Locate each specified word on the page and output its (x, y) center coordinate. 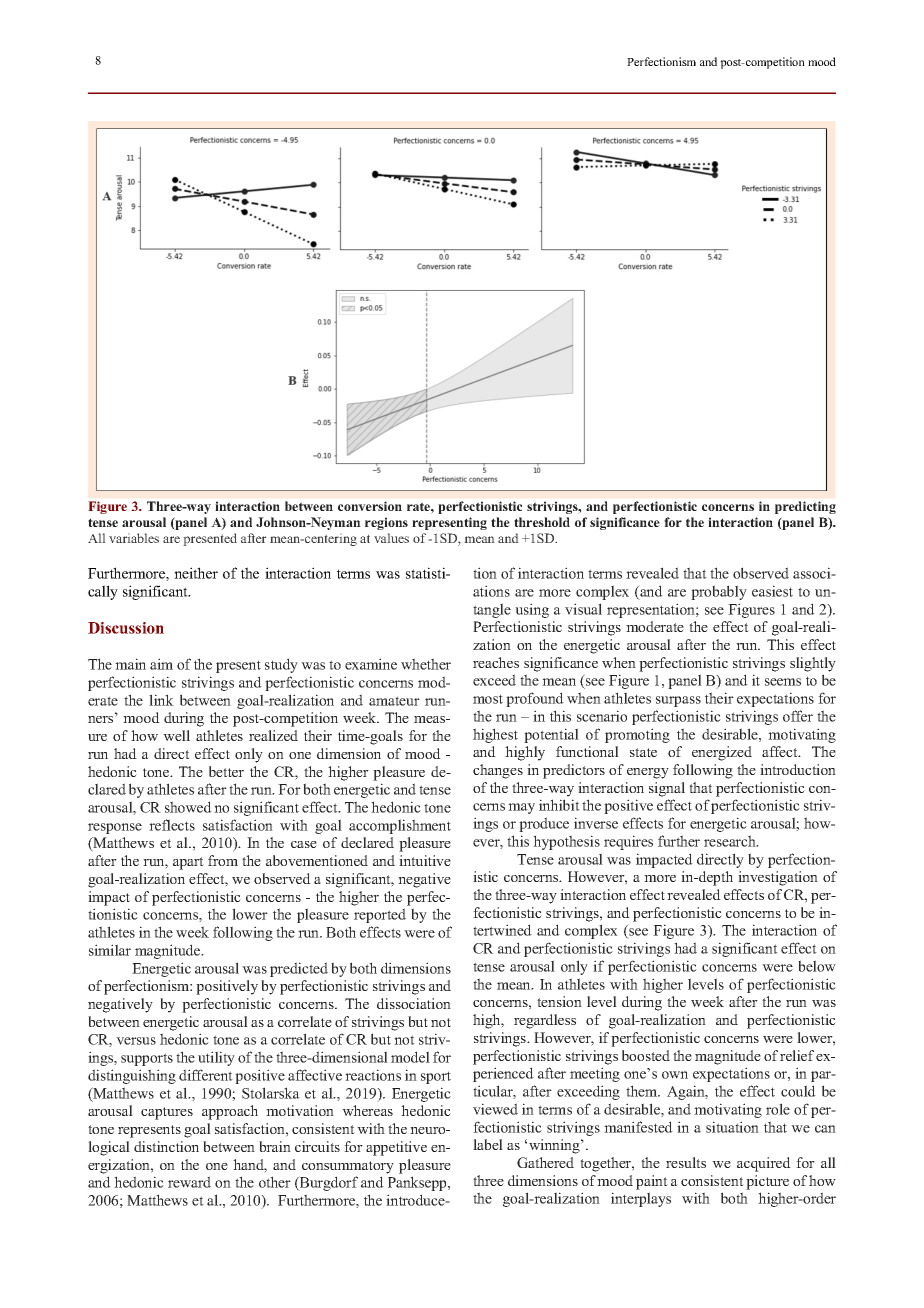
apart (188, 863)
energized (722, 753)
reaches (496, 662)
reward (189, 1182)
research (731, 841)
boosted (646, 1055)
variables (134, 538)
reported (380, 915)
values (391, 538)
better (226, 771)
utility (216, 1058)
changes (498, 771)
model (410, 1057)
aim (161, 664)
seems (783, 682)
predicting (805, 507)
